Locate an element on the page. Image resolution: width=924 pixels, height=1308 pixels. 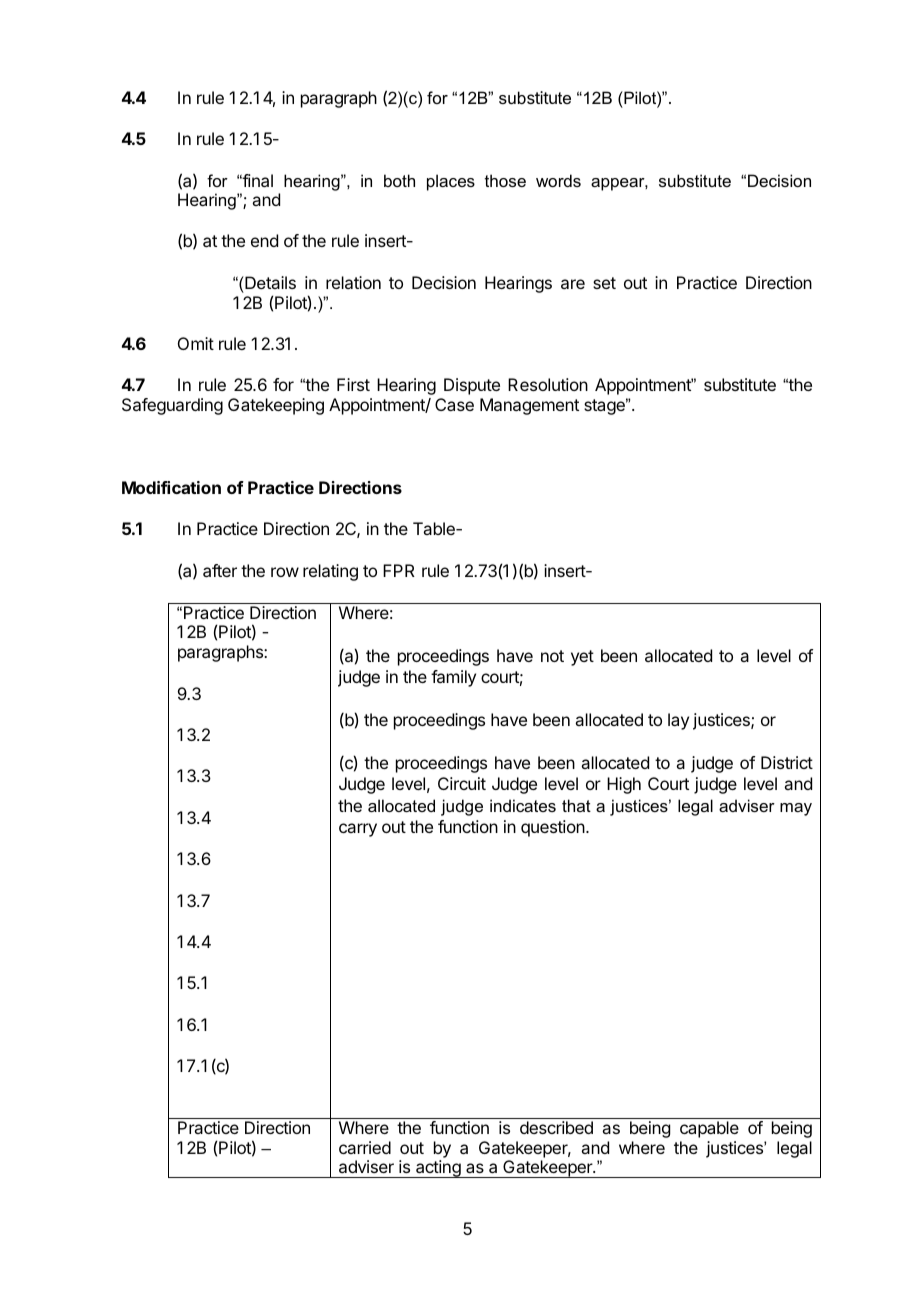
described is located at coordinates (556, 1127).
